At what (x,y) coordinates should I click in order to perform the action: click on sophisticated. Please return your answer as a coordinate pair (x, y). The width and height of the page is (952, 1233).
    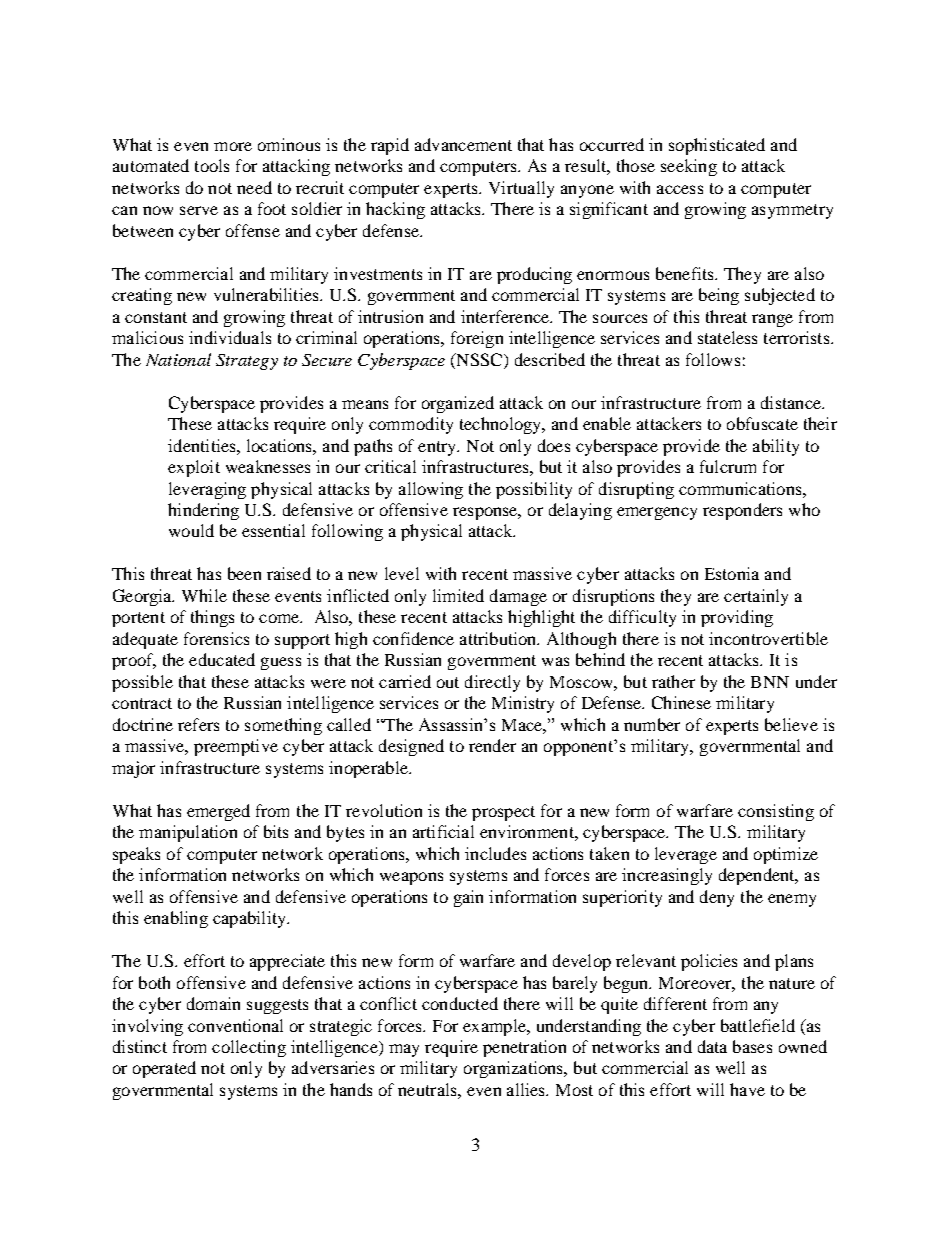
    Looking at the image, I should click on (717, 146).
